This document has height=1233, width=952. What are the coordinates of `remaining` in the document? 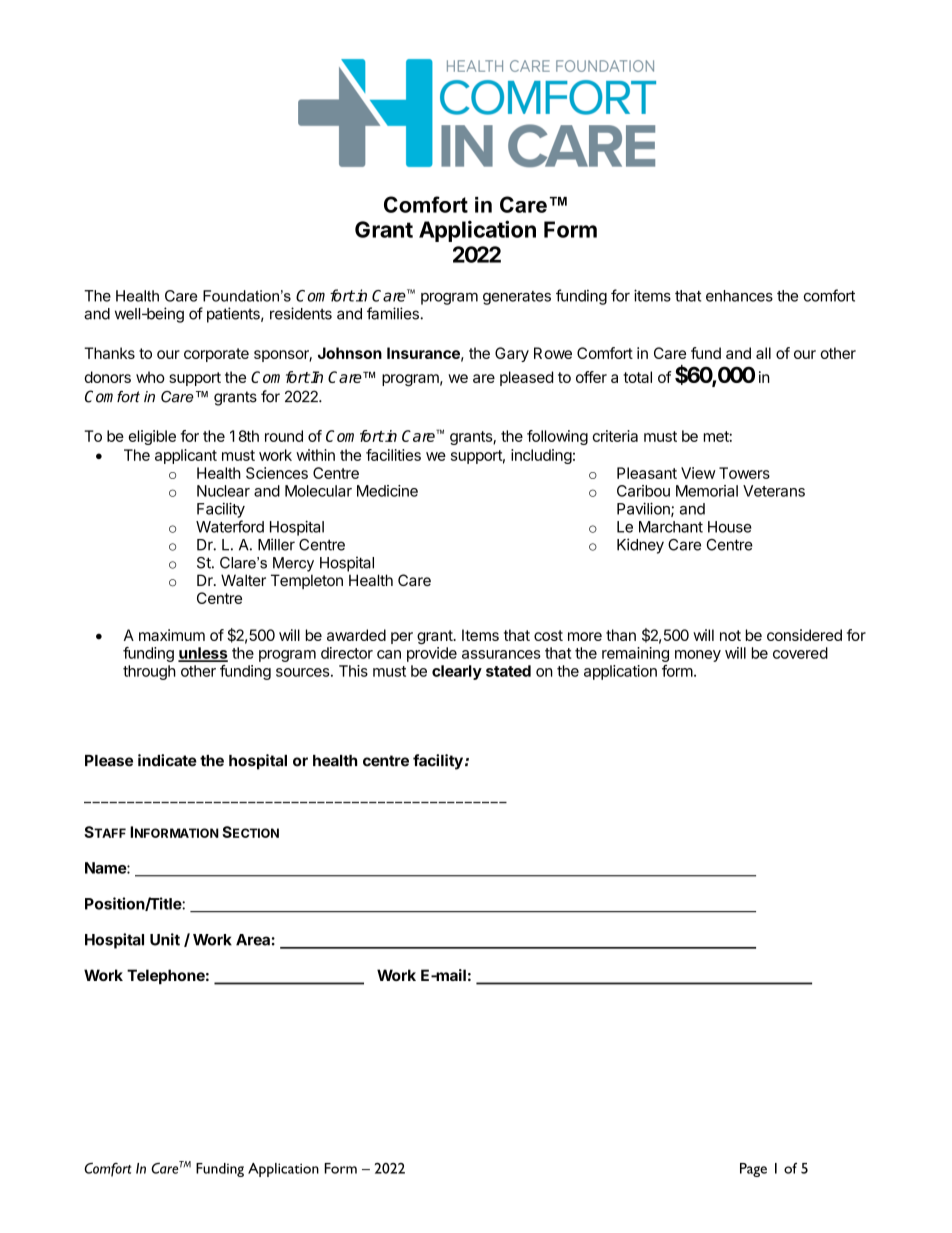 It's located at (635, 654).
